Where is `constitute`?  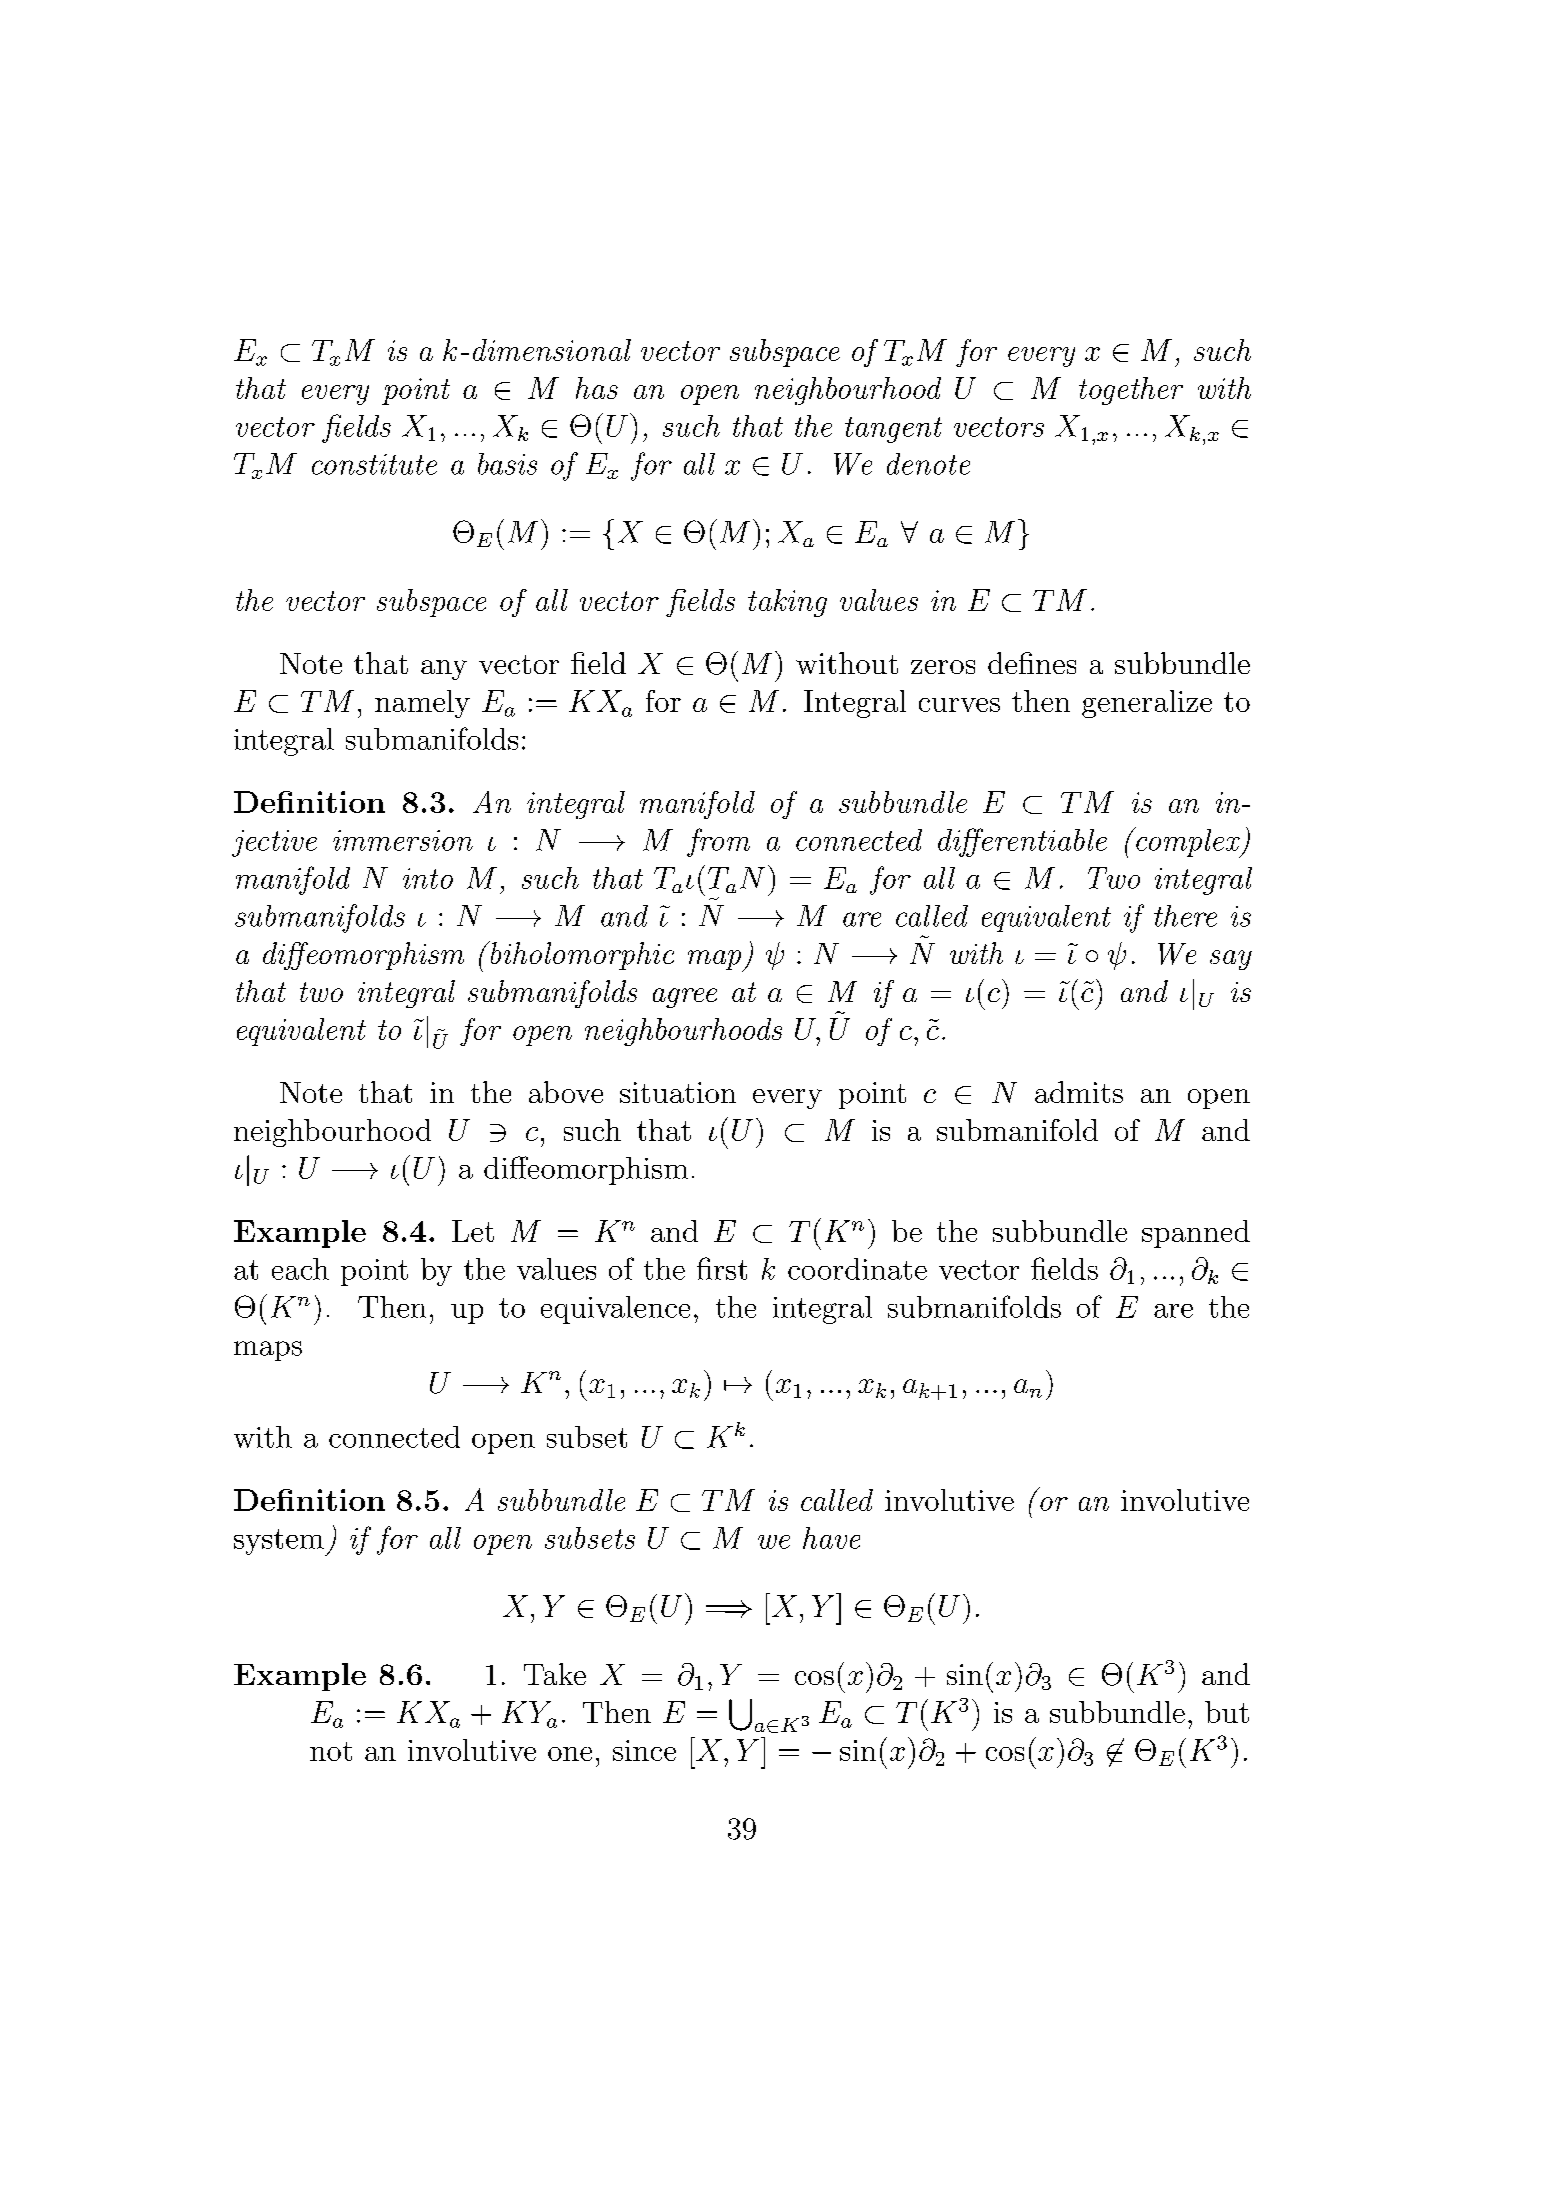 constitute is located at coordinates (374, 464).
